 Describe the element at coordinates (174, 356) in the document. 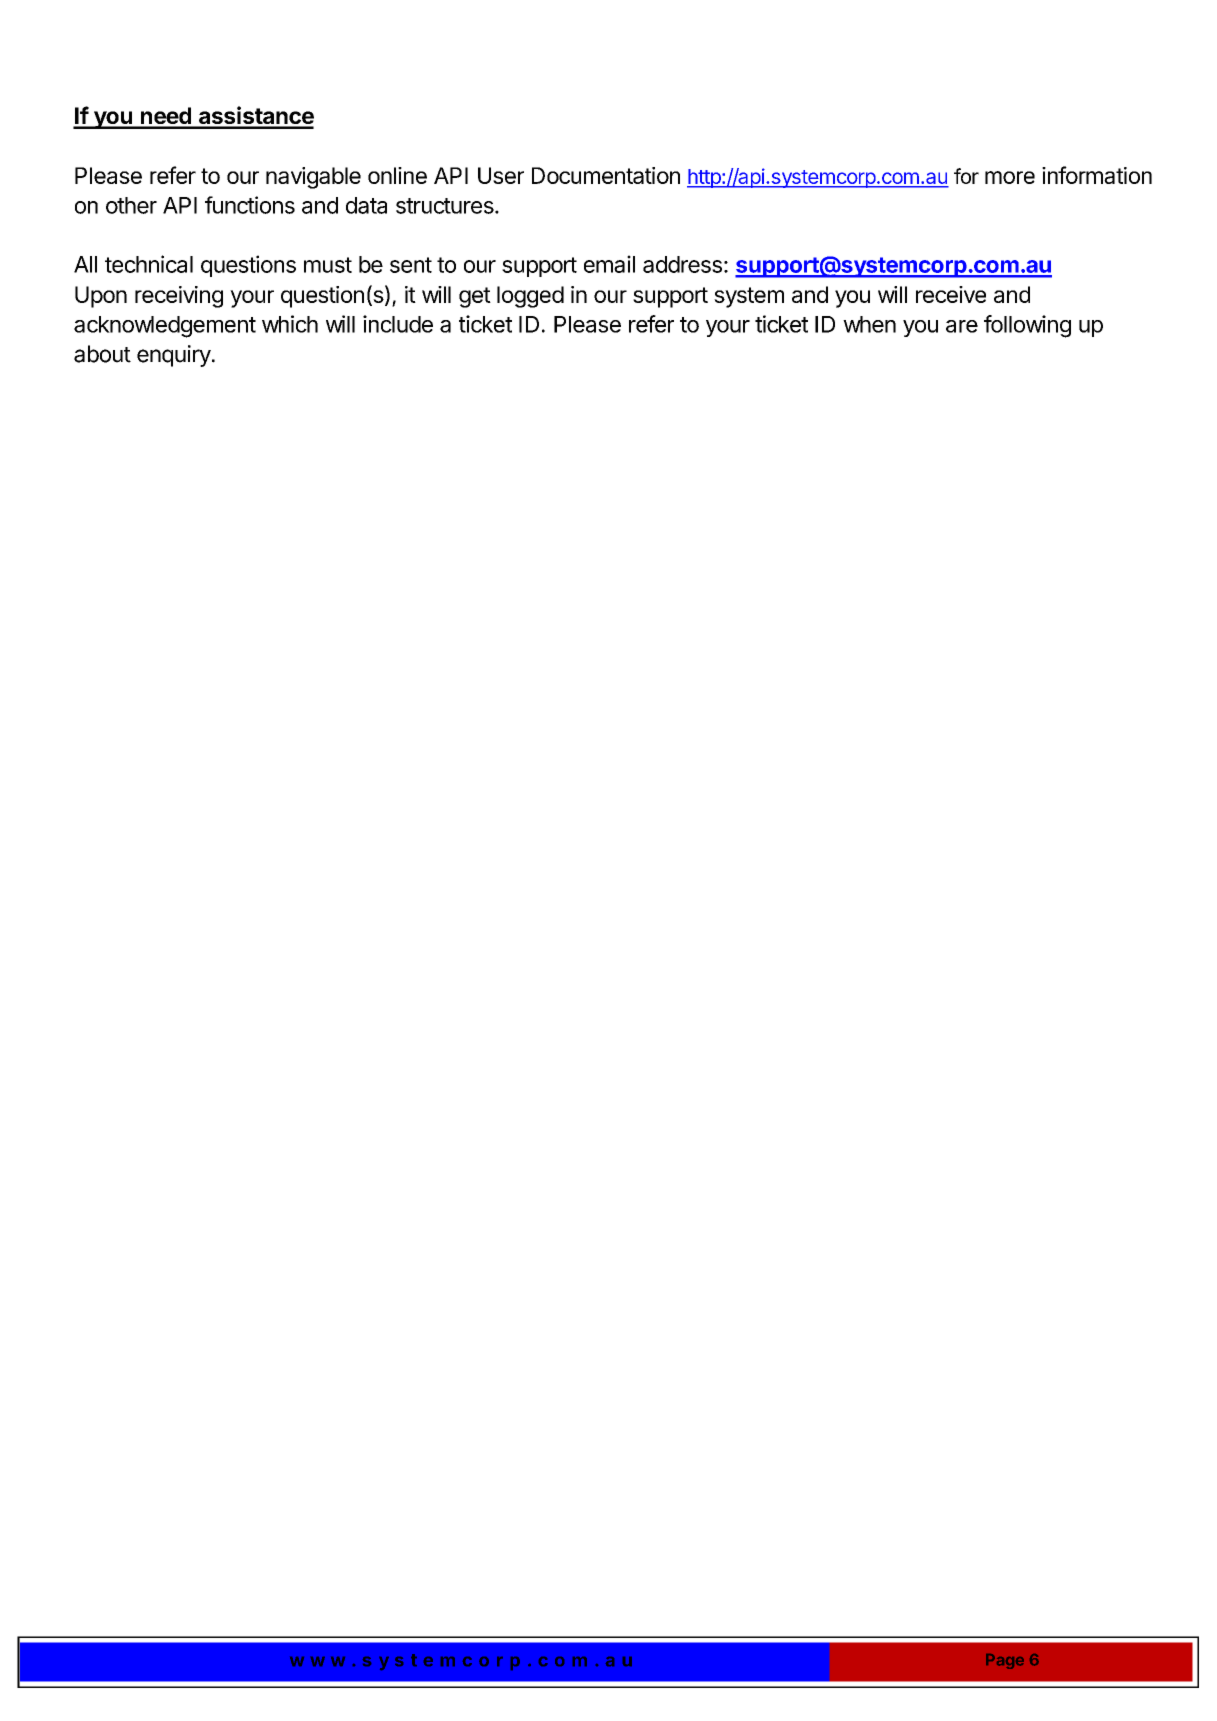

I see `enquiry` at that location.
